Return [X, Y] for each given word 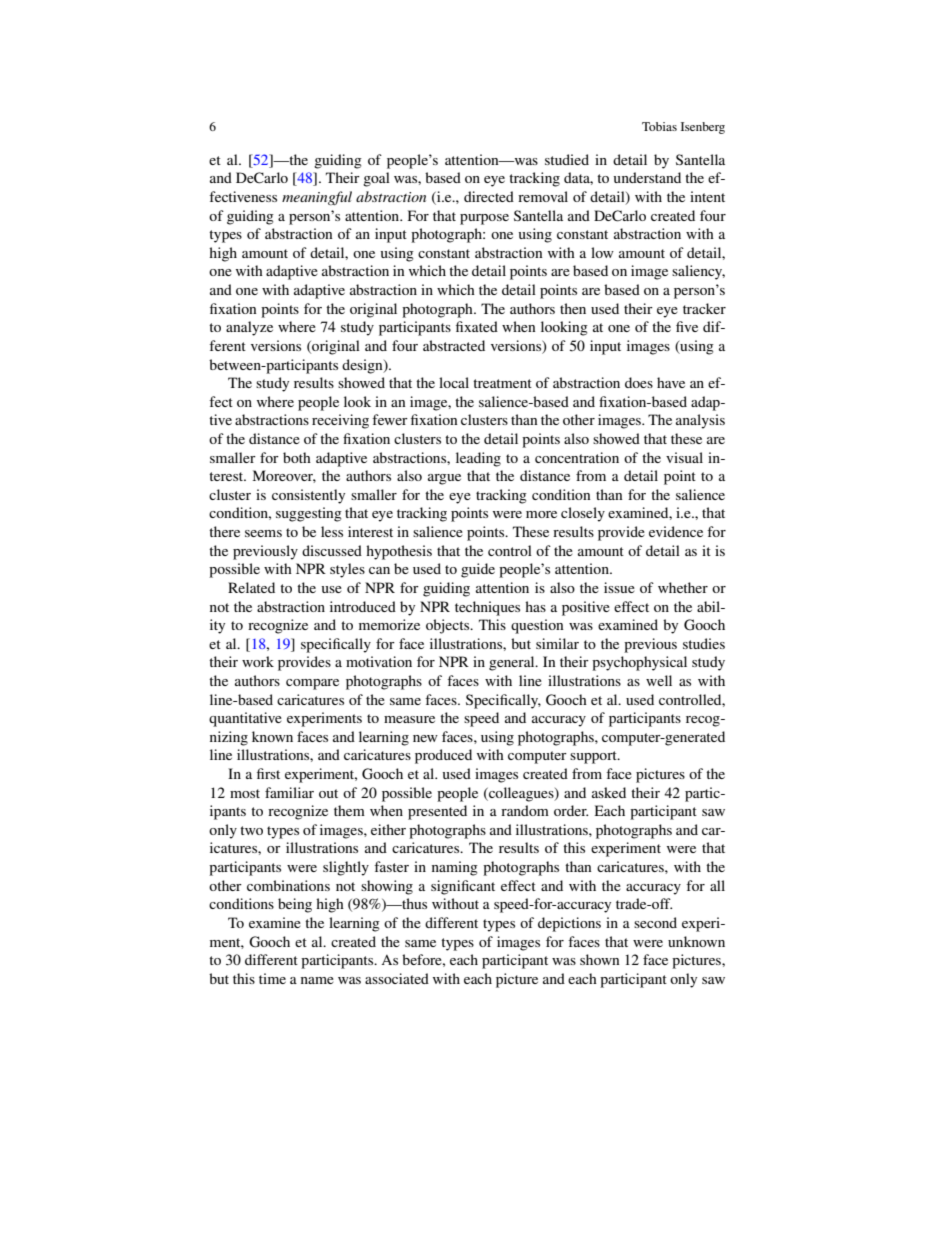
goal [376, 179]
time [272, 978]
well [659, 680]
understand [647, 177]
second [655, 922]
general [513, 663]
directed [489, 196]
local [454, 382]
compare [312, 684]
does [639, 382]
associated [397, 978]
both [297, 457]
